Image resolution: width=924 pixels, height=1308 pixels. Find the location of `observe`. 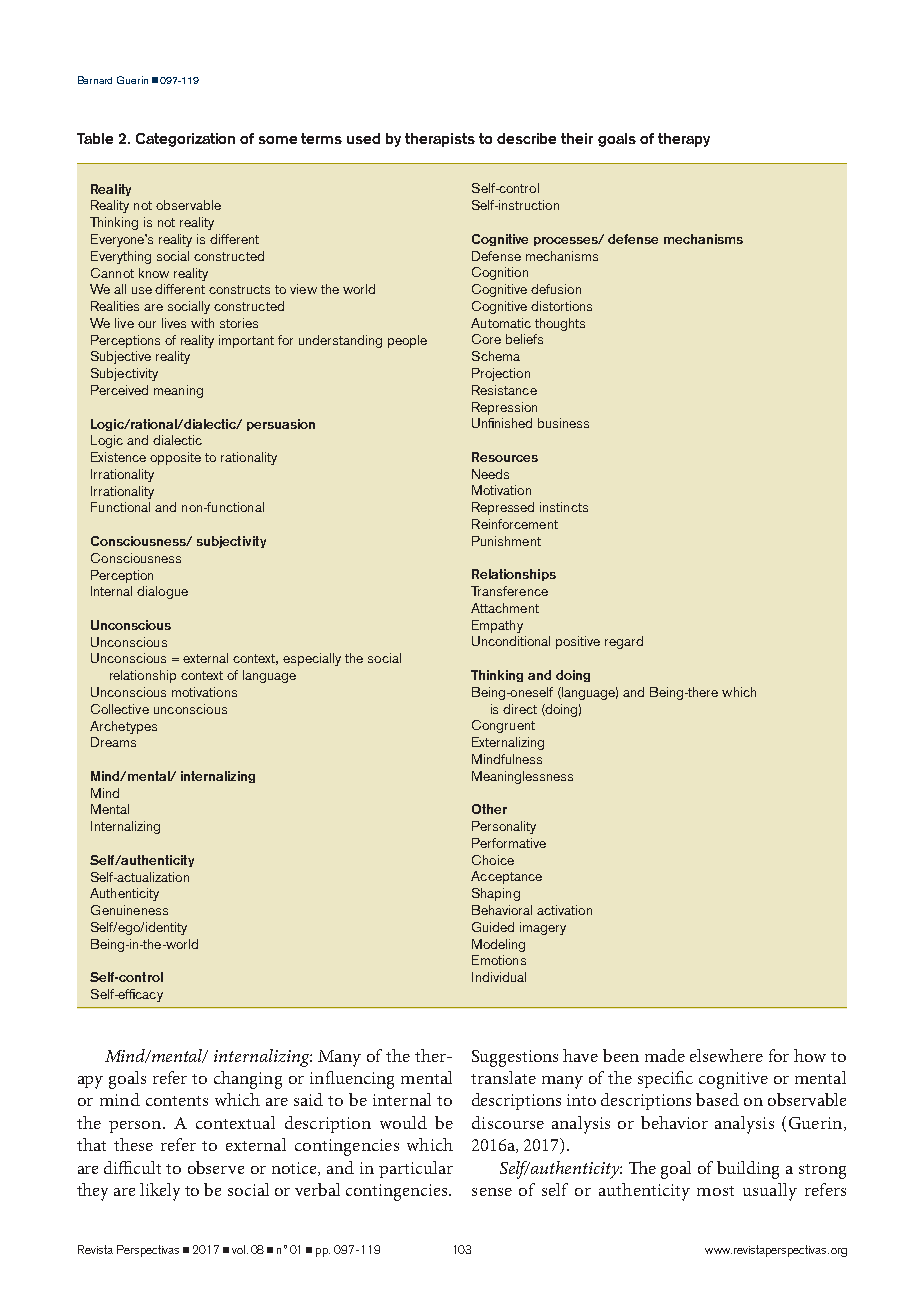

observe is located at coordinates (216, 1167).
